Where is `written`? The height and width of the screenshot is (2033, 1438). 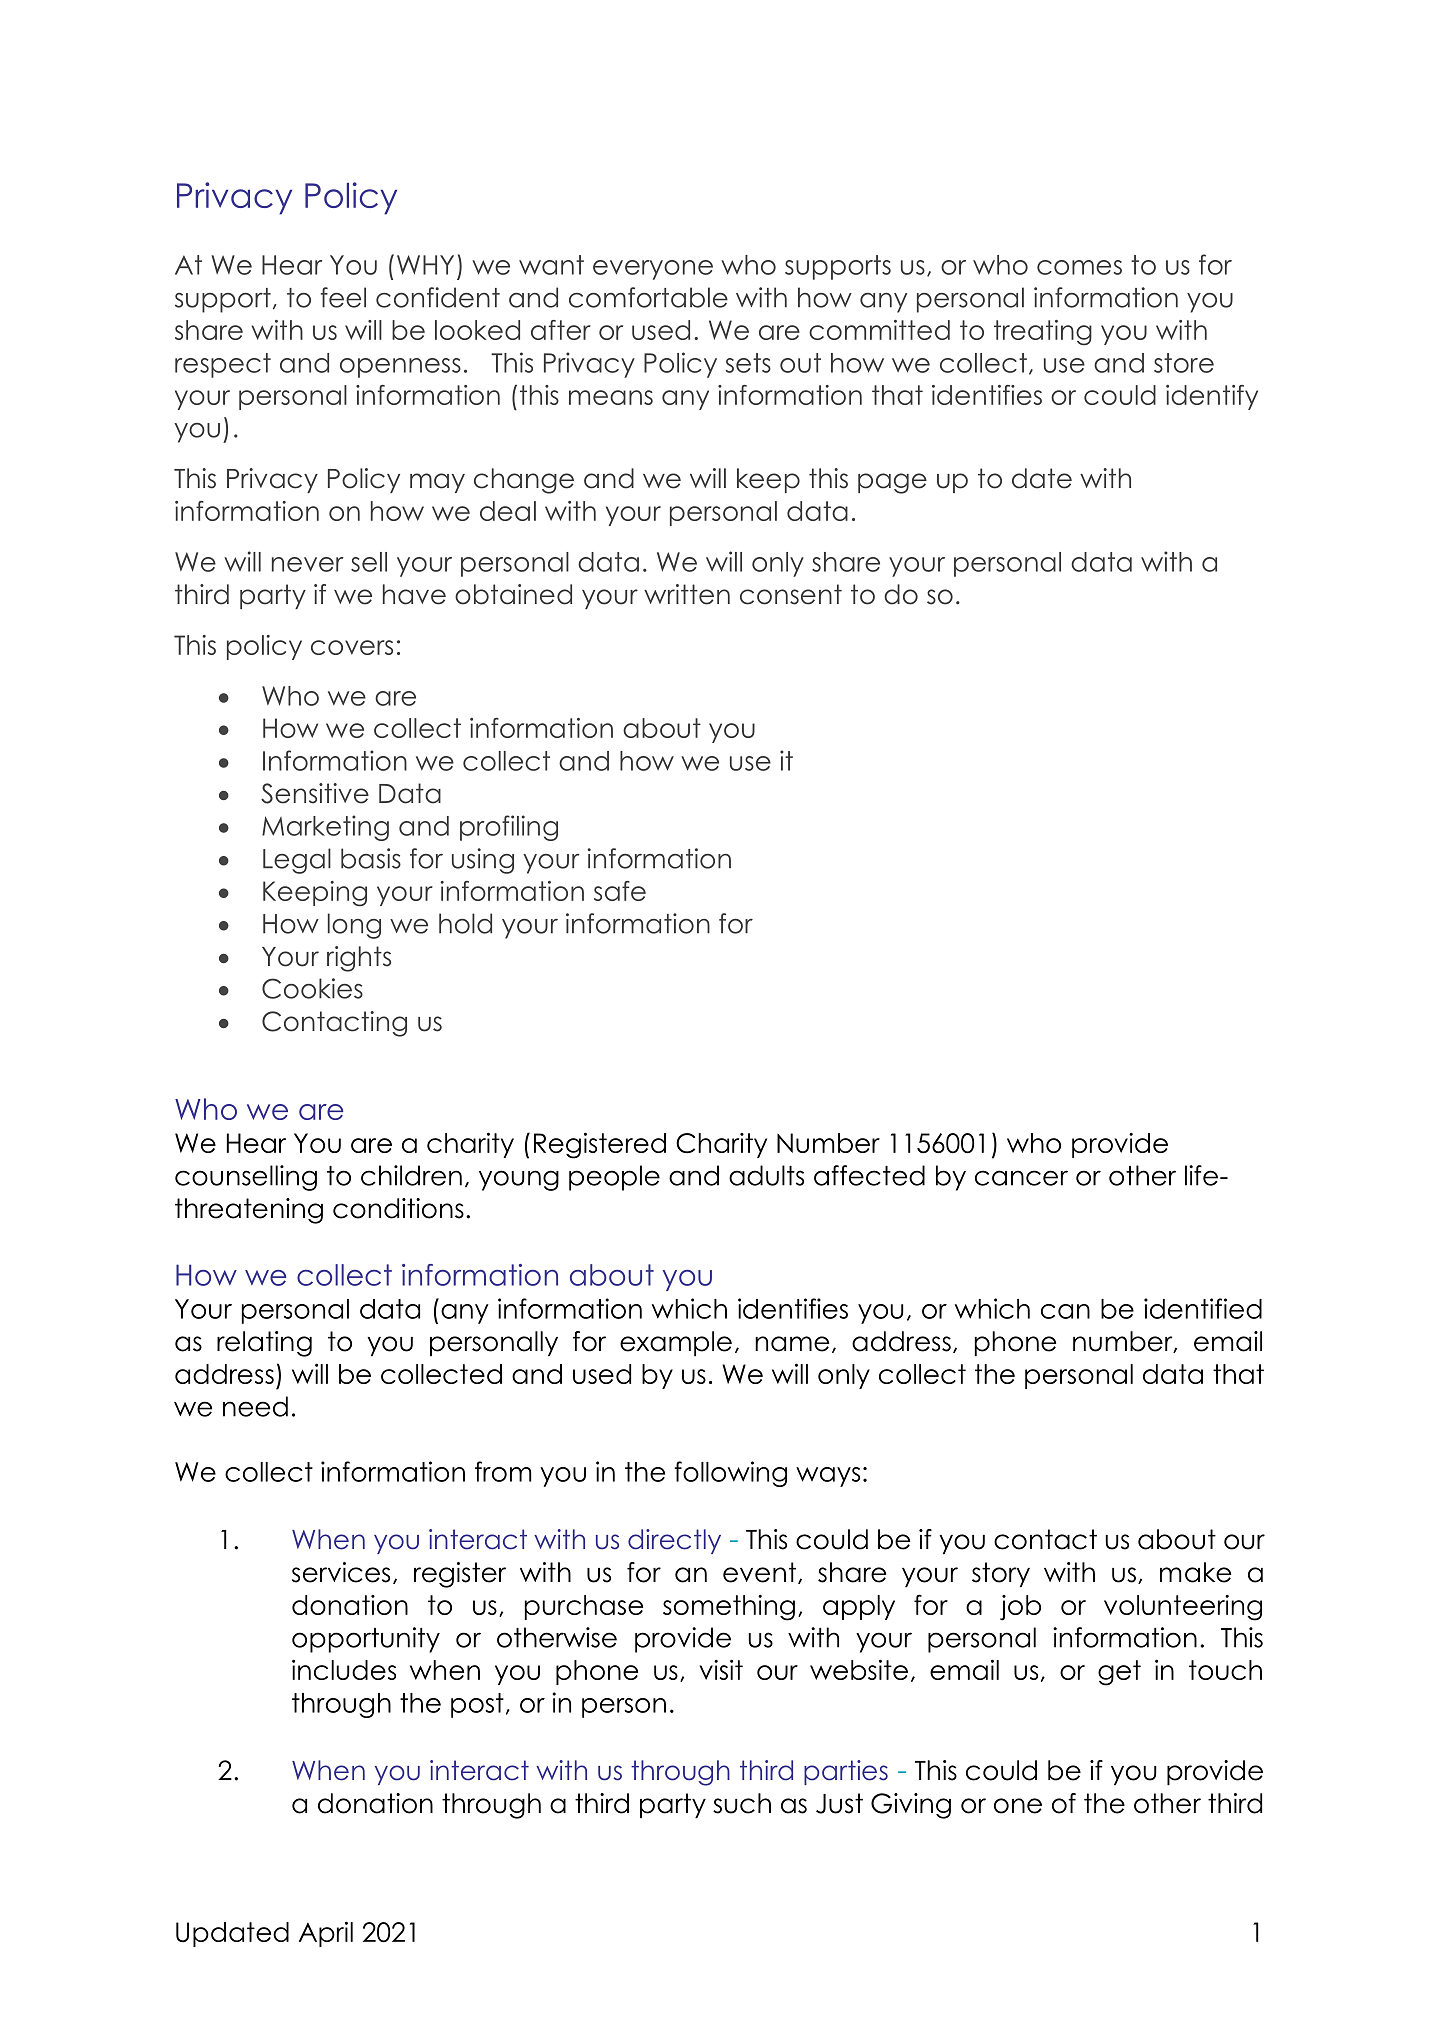 written is located at coordinates (687, 594).
